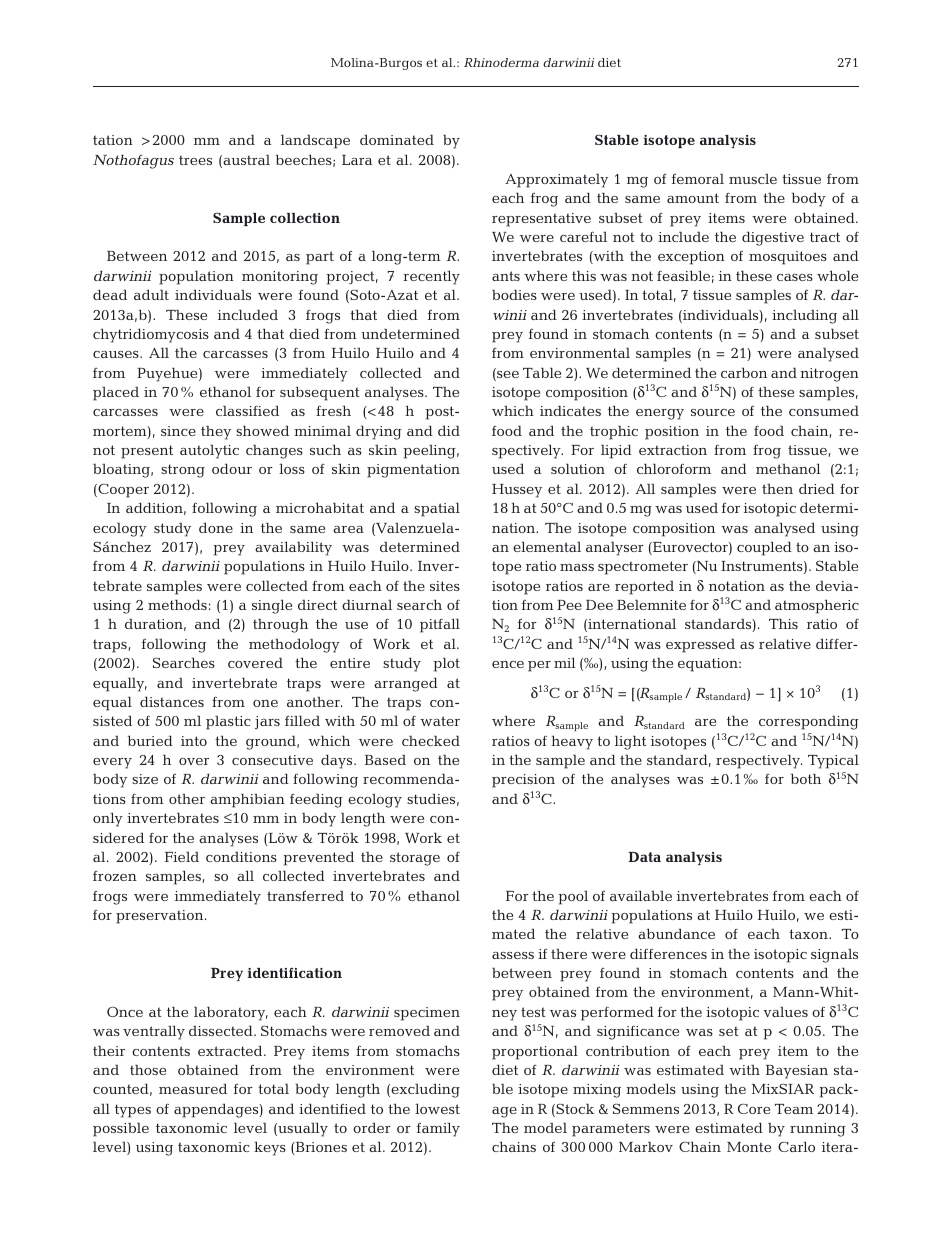 The image size is (952, 1257). What do you see at coordinates (700, 646) in the document?
I see `expressed` at bounding box center [700, 646].
